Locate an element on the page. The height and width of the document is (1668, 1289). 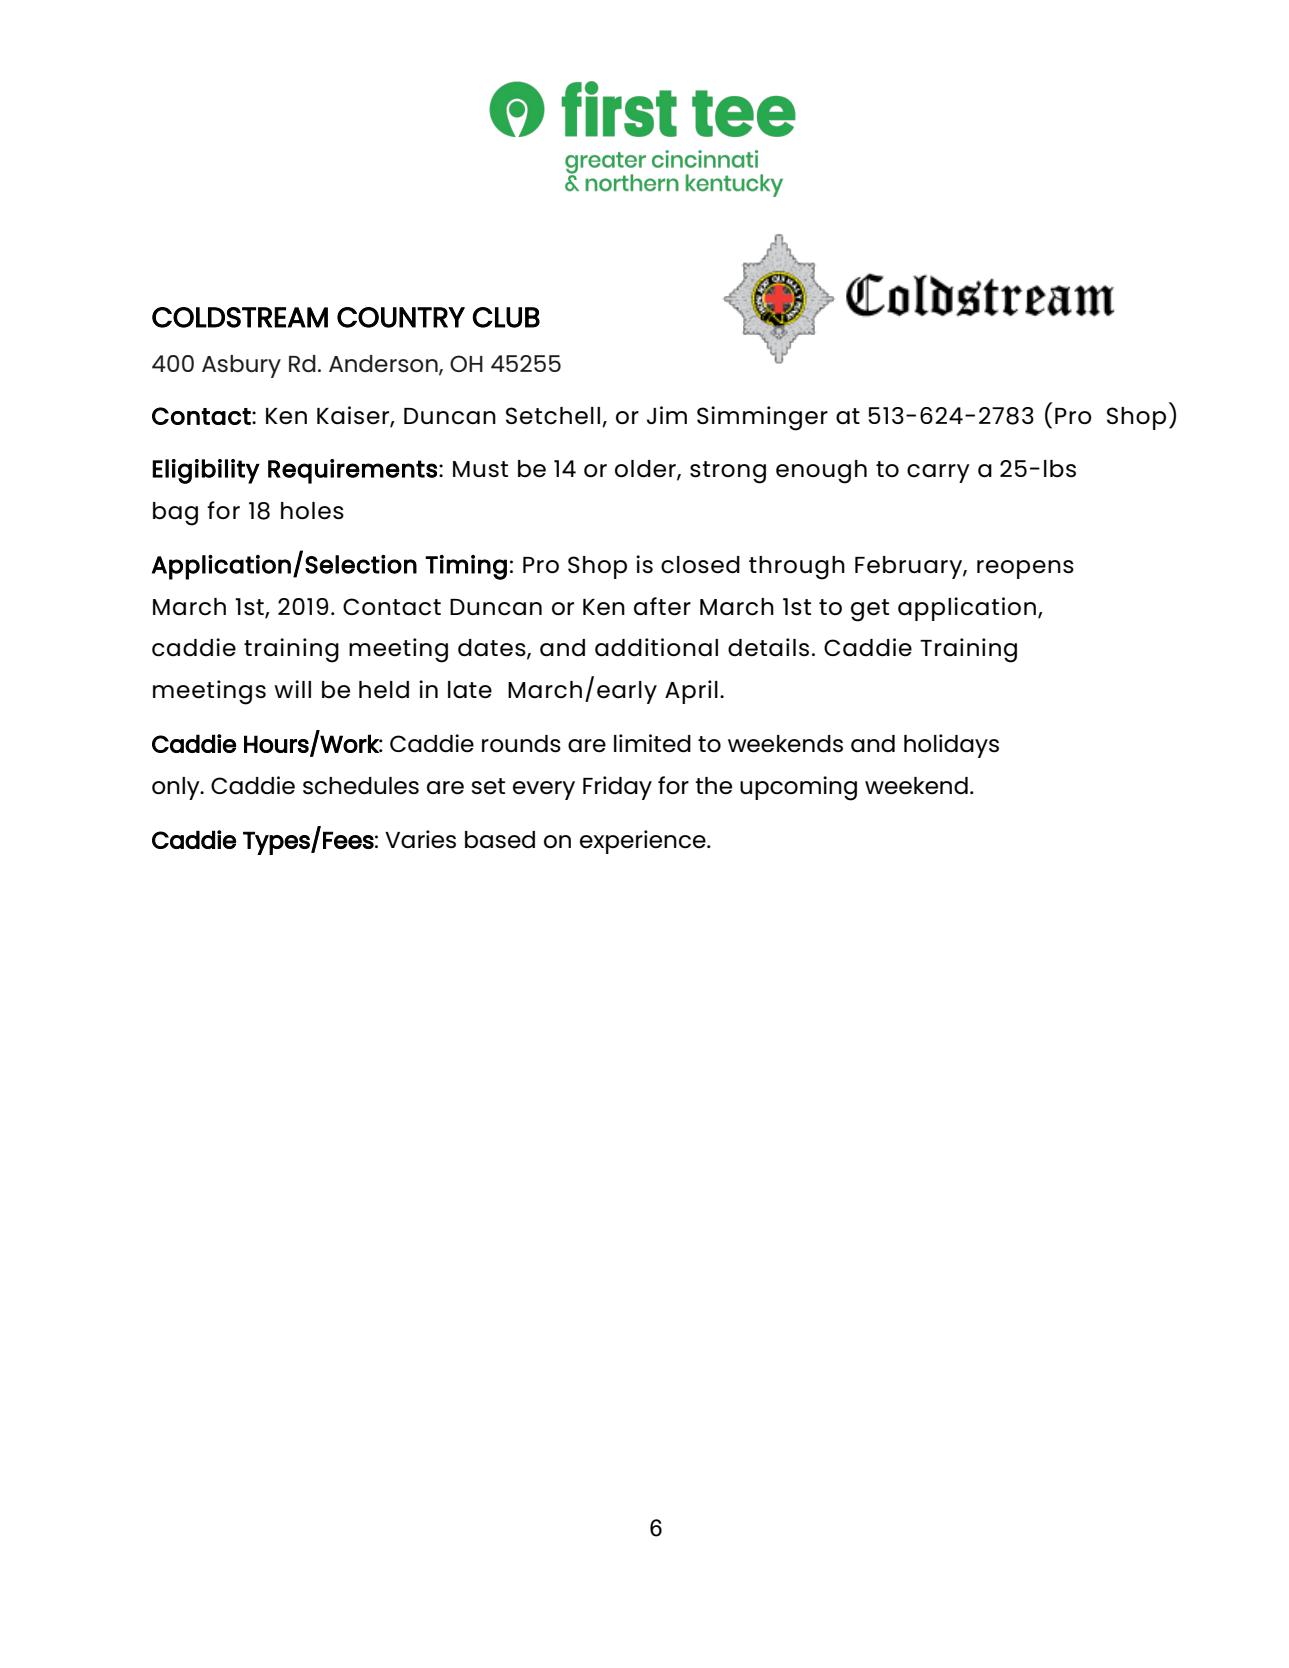
Jim is located at coordinates (667, 415).
